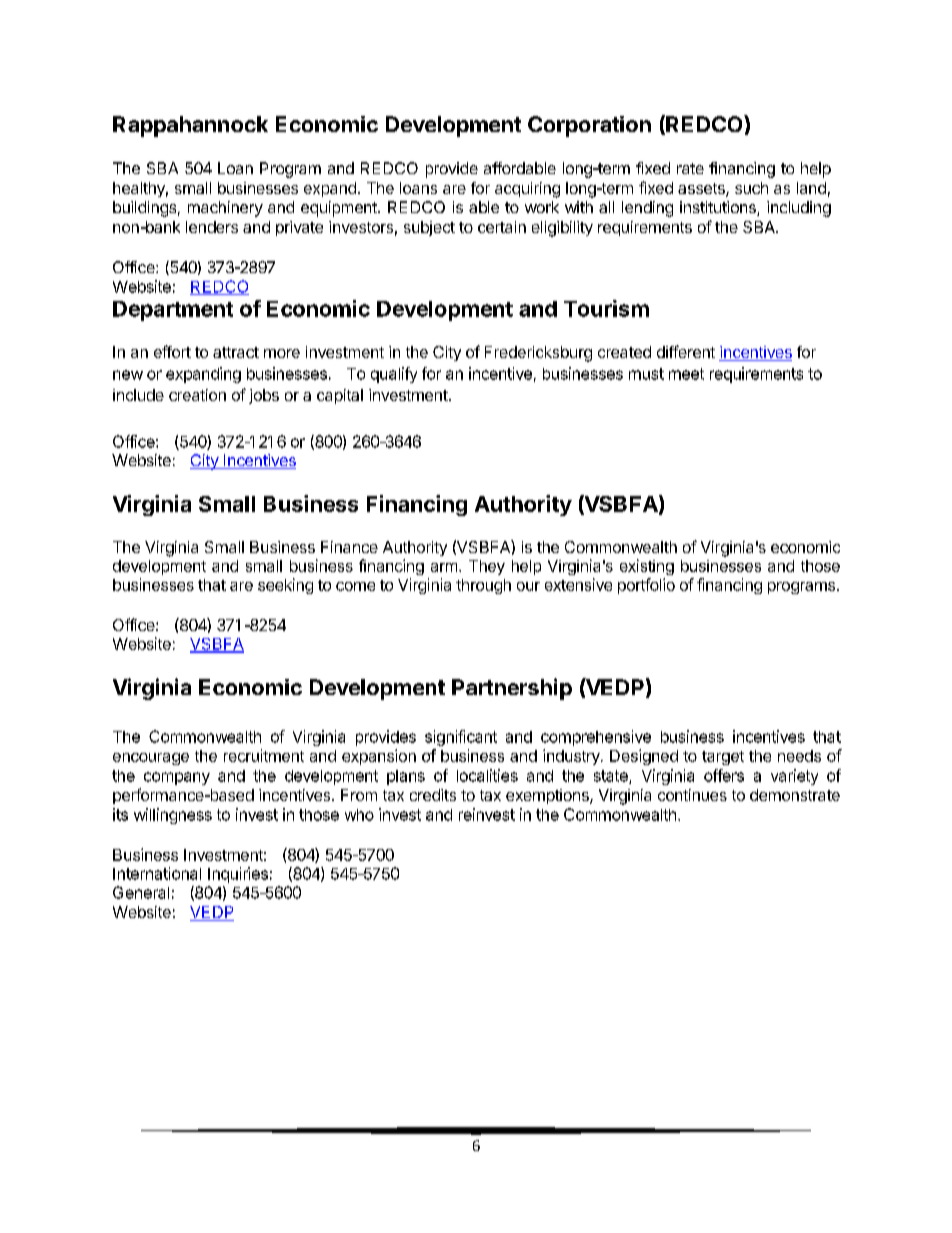 The width and height of the image is (952, 1233). I want to click on qualify, so click(394, 375).
